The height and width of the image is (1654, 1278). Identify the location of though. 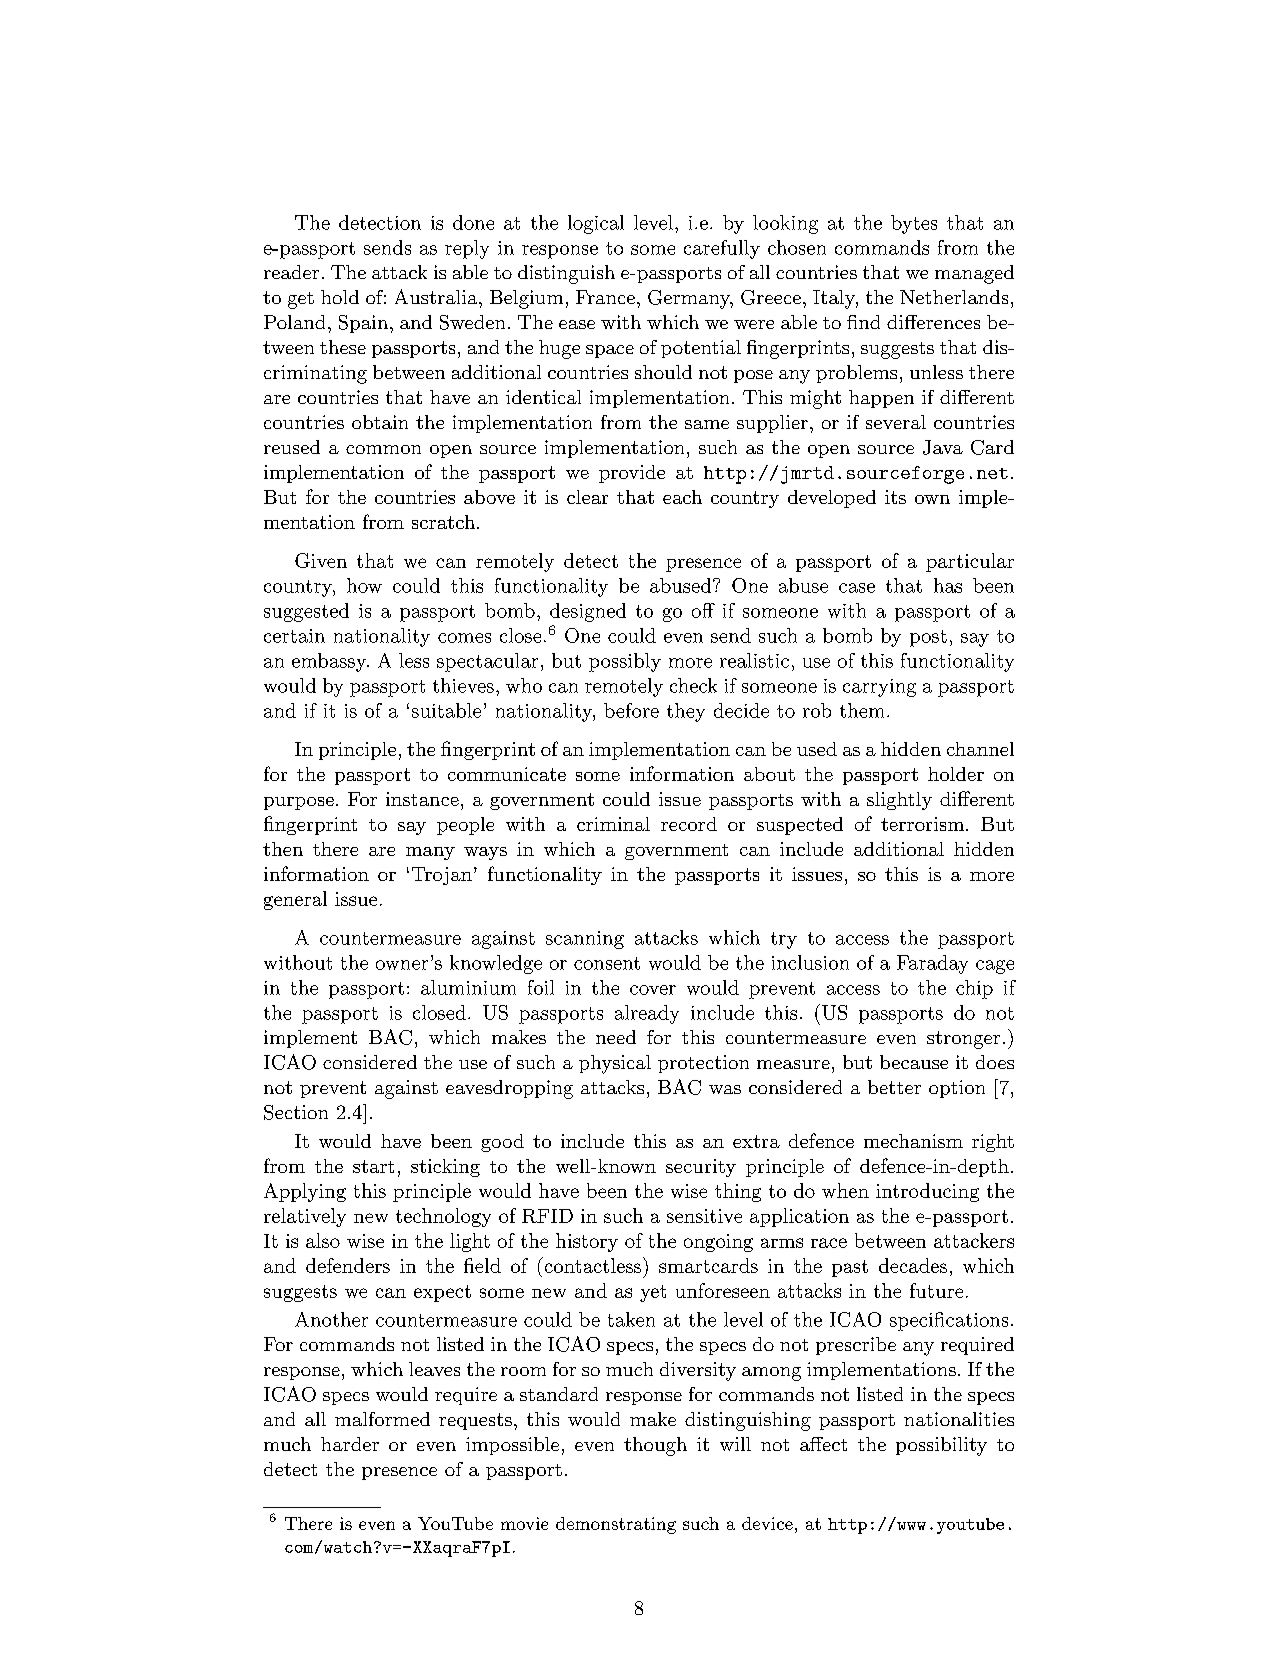
(655, 1446).
